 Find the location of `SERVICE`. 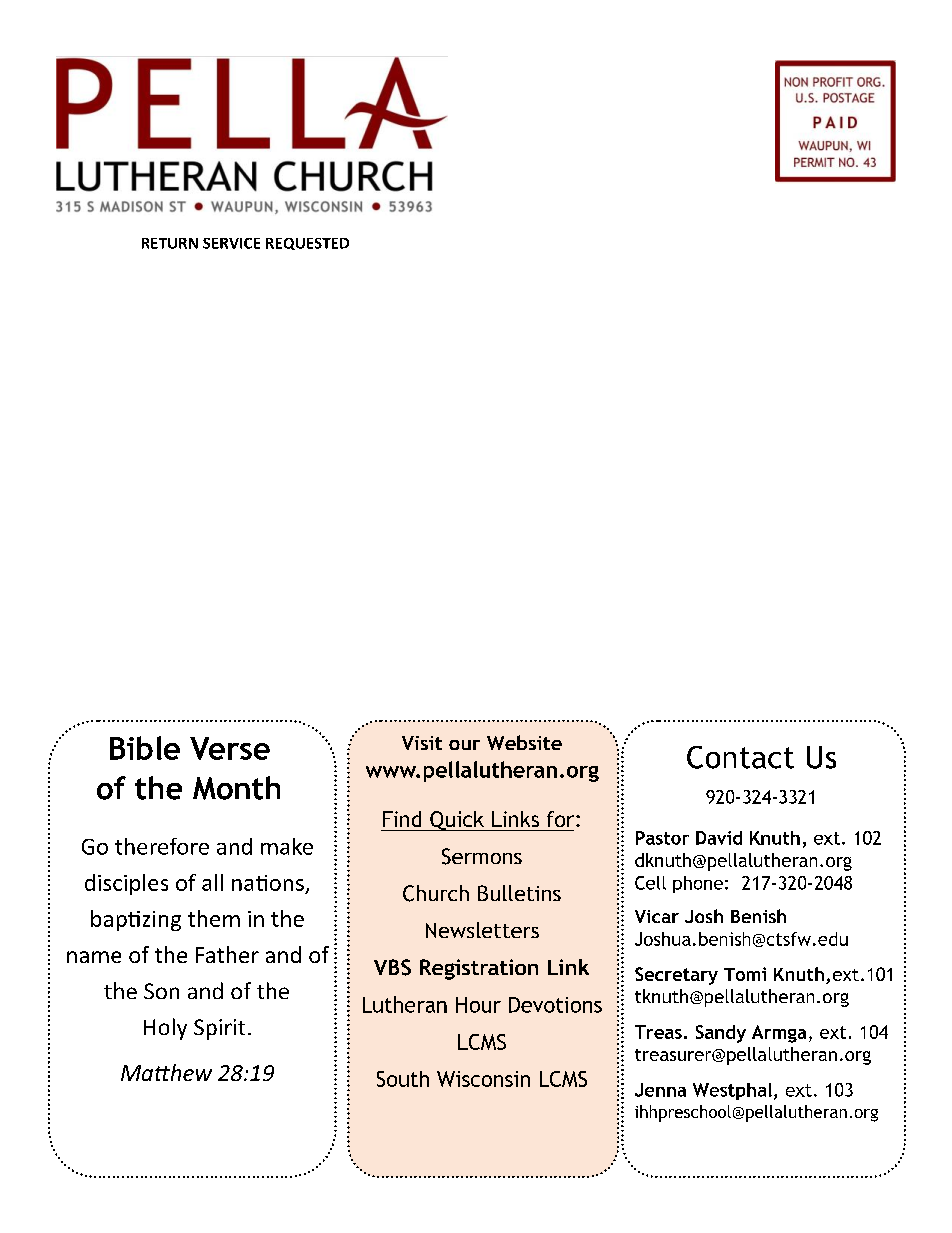

SERVICE is located at coordinates (231, 243).
